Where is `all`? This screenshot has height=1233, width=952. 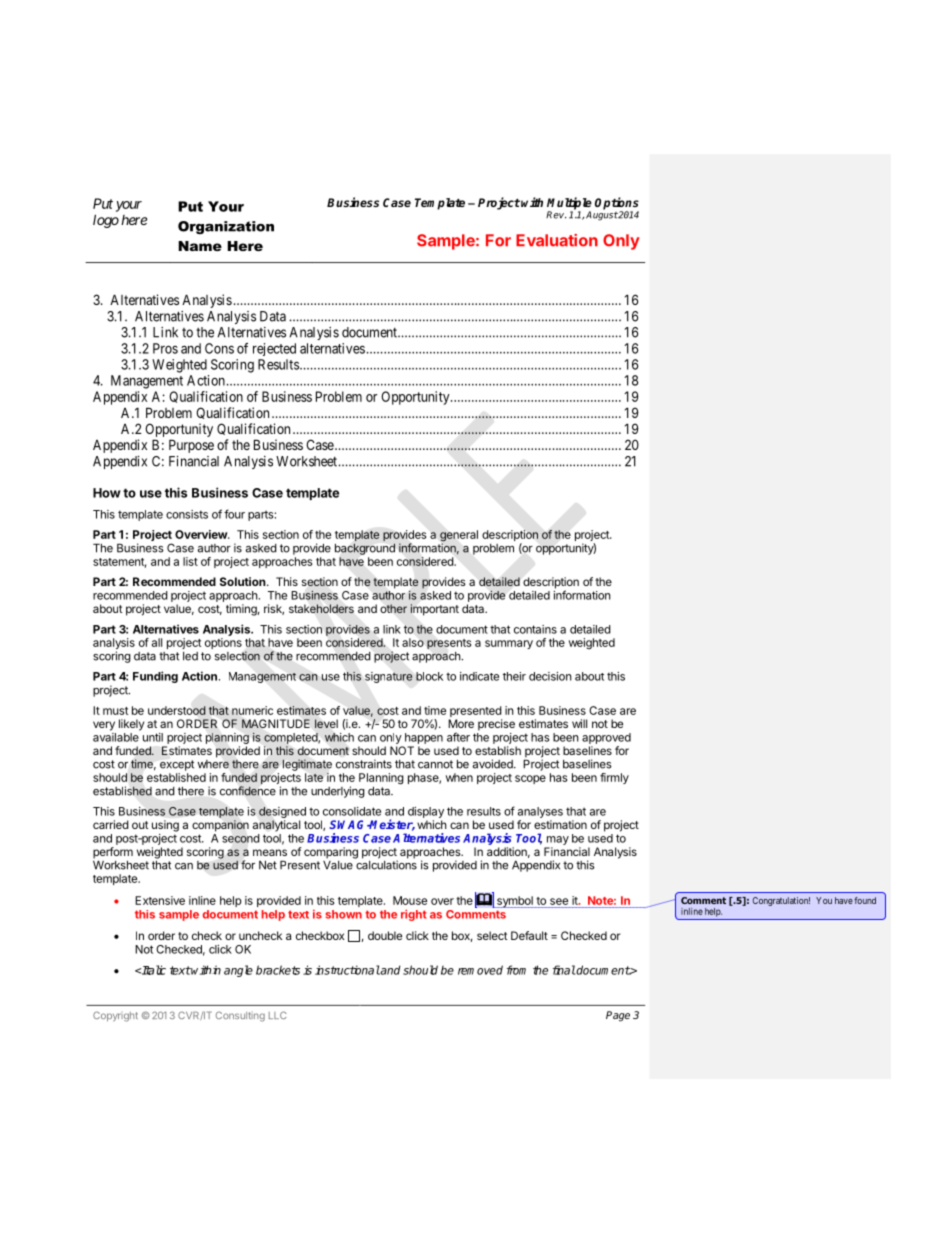 all is located at coordinates (157, 642).
